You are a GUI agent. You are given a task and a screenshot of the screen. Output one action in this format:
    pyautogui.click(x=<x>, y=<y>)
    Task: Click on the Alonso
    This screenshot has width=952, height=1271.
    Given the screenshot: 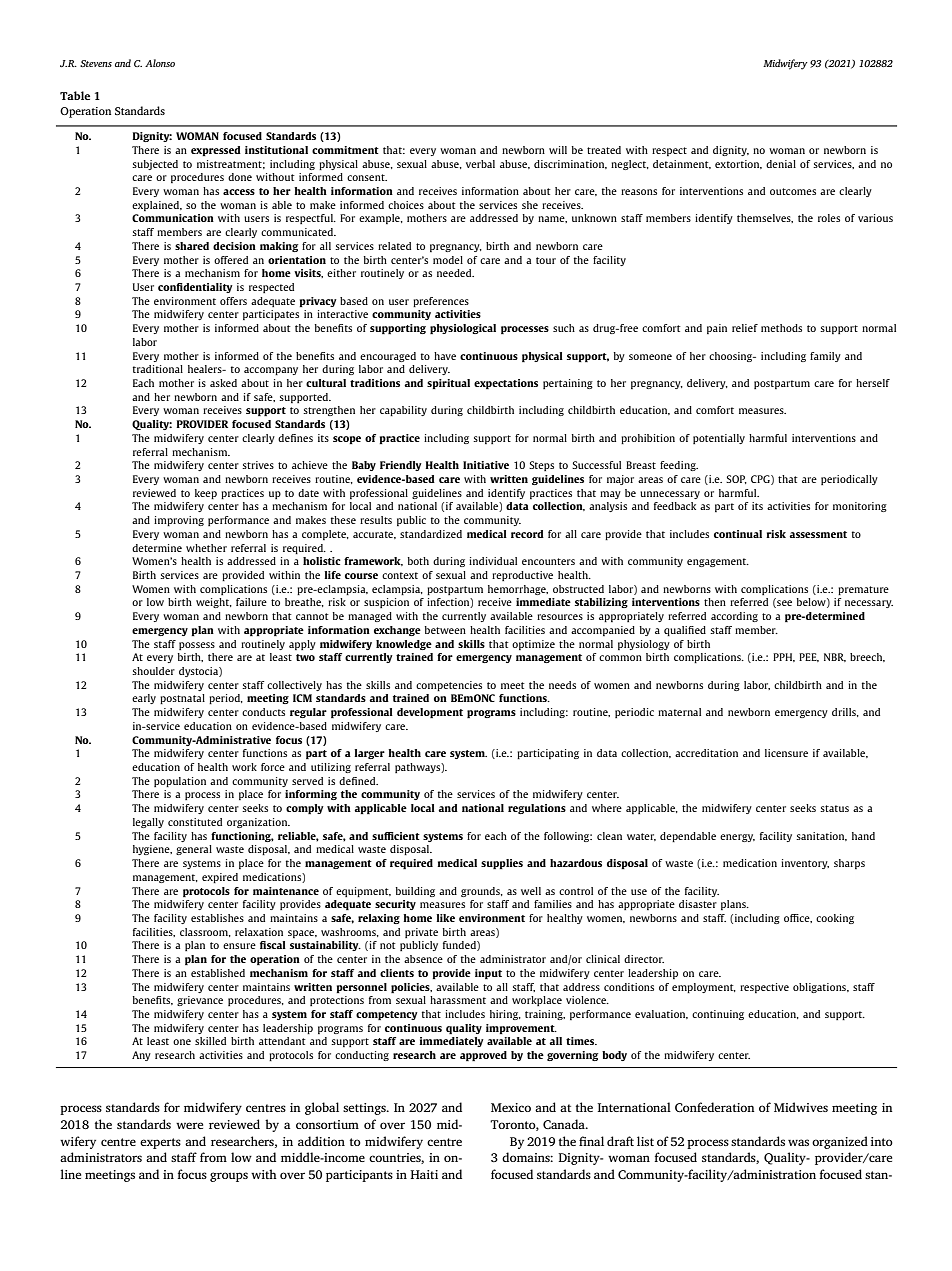 What is the action you would take?
    pyautogui.click(x=160, y=63)
